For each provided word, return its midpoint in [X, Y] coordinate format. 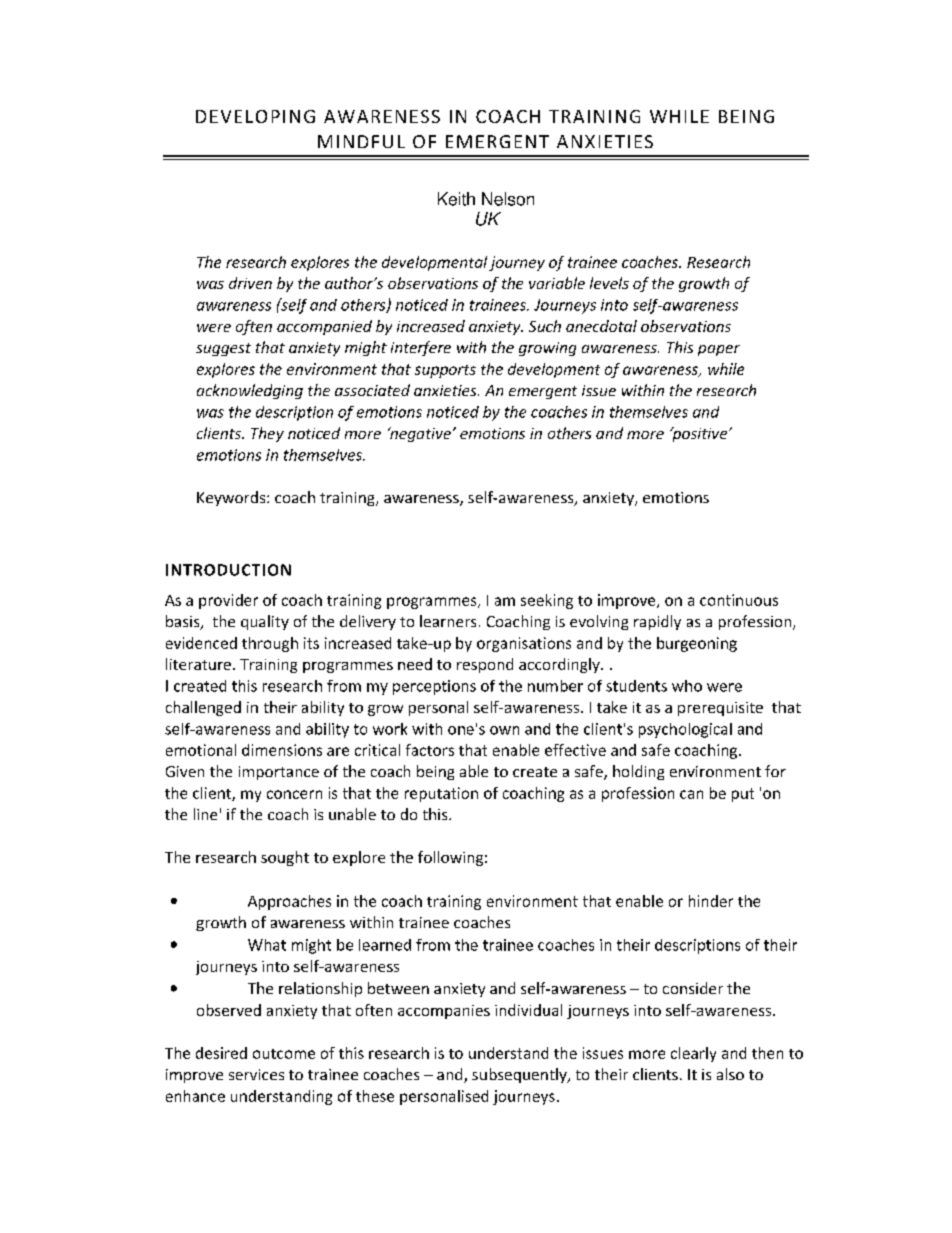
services [256, 1074]
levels [609, 283]
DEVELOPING [255, 116]
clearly [693, 1054]
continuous [739, 600]
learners [448, 621]
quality [265, 622]
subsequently [520, 1075]
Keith [456, 199]
